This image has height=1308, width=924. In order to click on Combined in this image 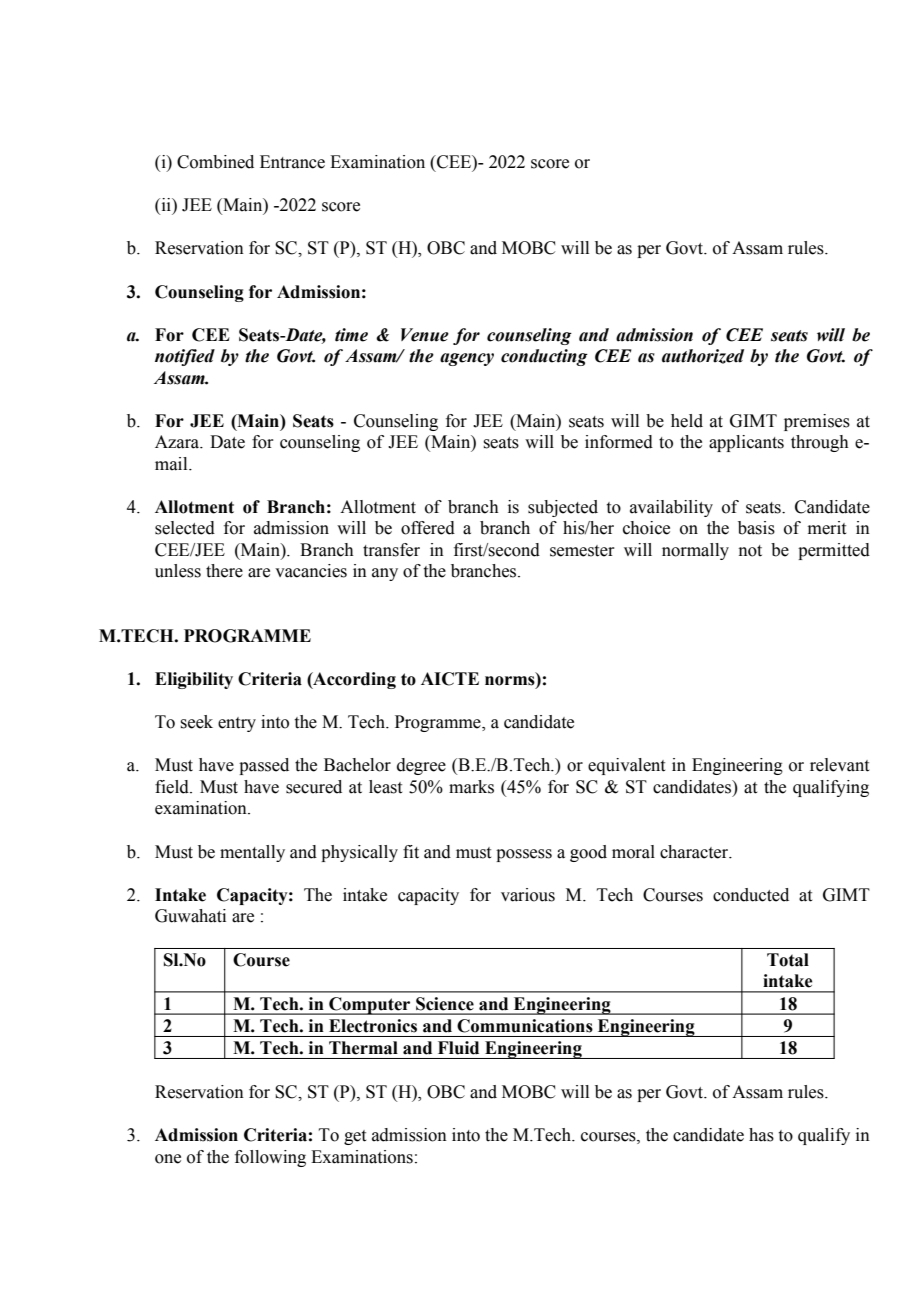, I will do `click(215, 162)`.
